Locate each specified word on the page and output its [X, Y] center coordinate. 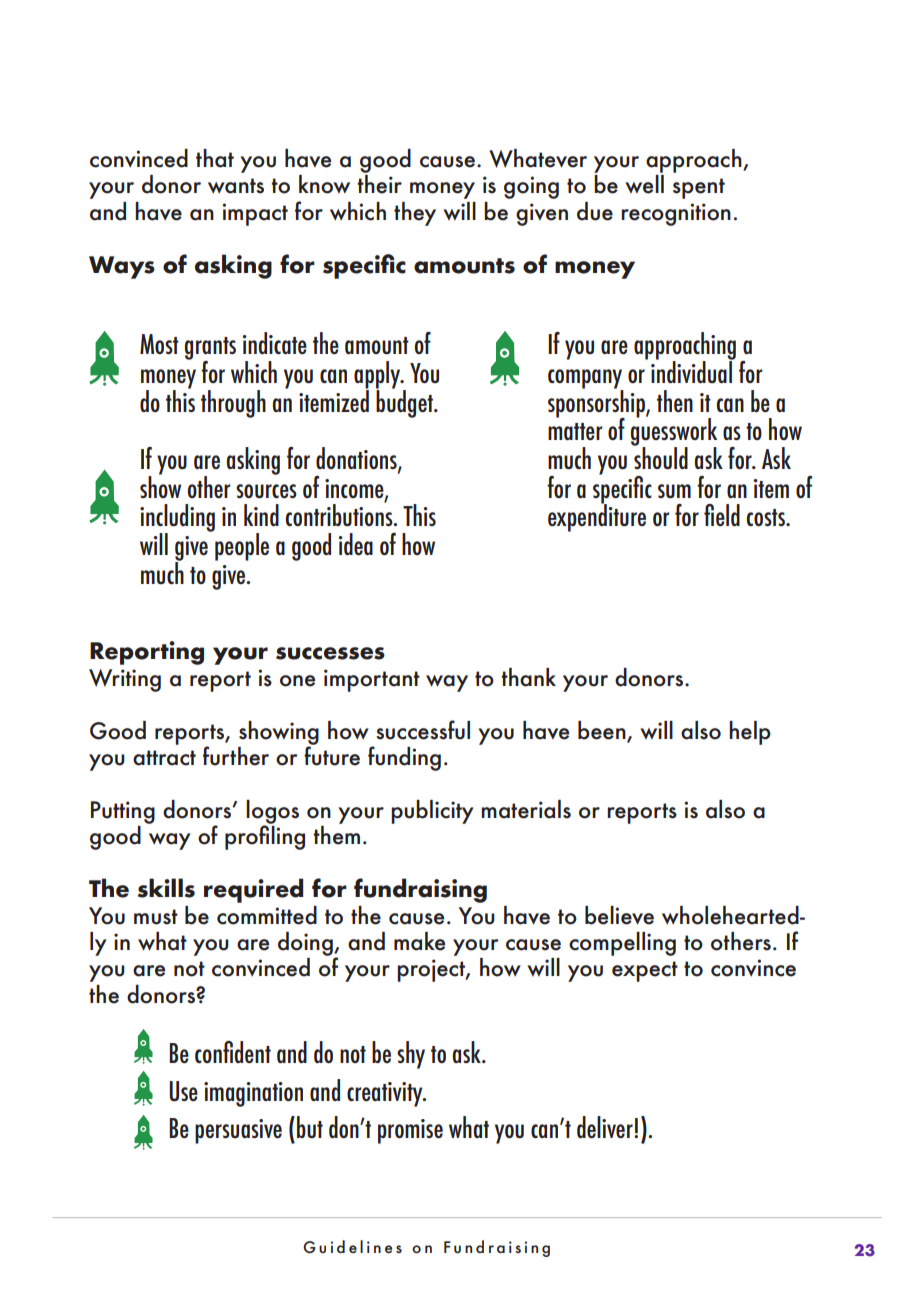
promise [410, 1131]
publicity [432, 812]
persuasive [238, 1131]
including [177, 519]
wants [236, 186]
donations [357, 459]
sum [674, 491]
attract [164, 758]
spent [699, 188]
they [415, 214]
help [750, 733]
